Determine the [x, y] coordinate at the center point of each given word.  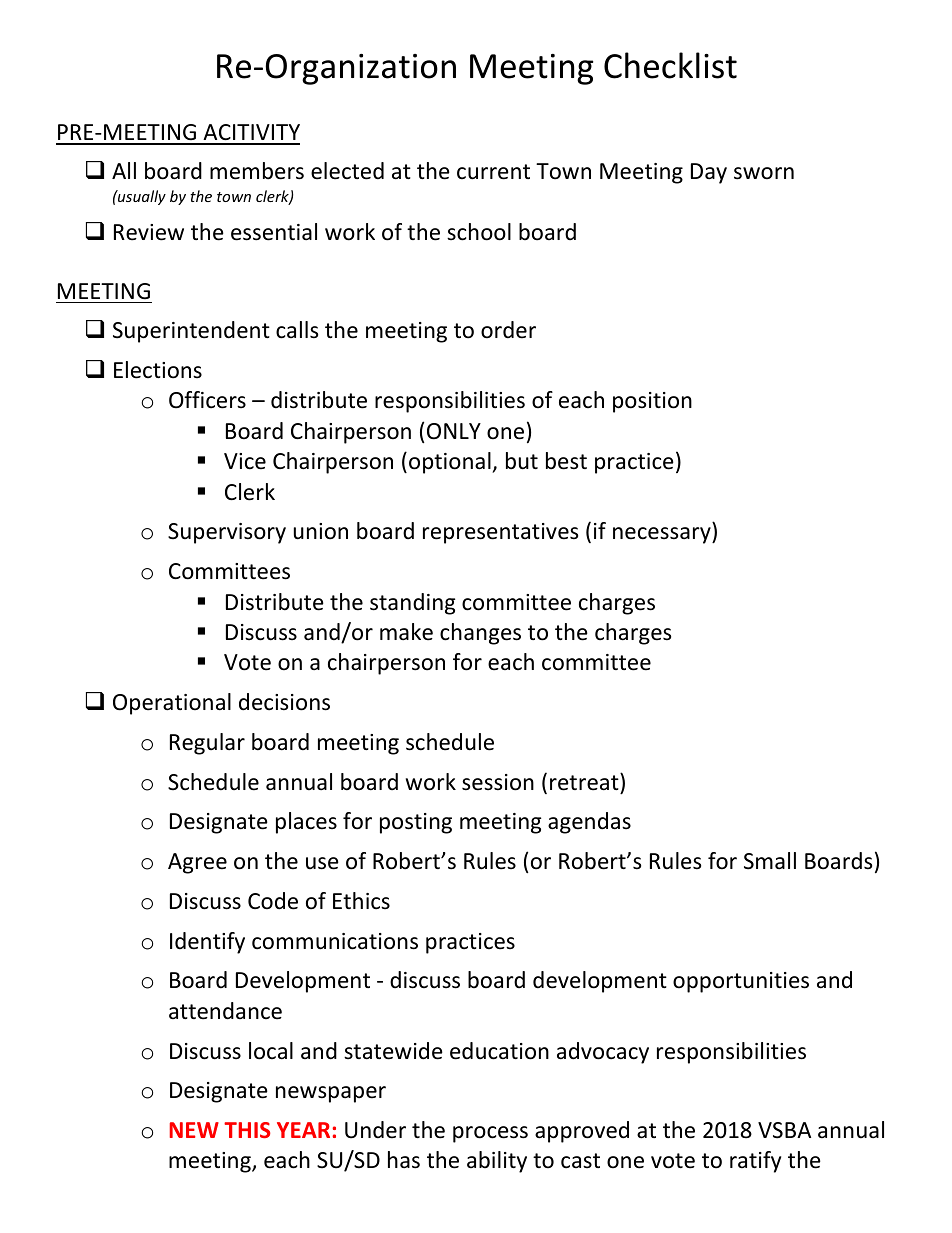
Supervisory [227, 533]
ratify [755, 1162]
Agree [197, 863]
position [652, 402]
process [490, 1134]
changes [480, 634]
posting [416, 823]
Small [770, 861]
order [508, 330]
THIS [247, 1130]
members [257, 171]
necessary [663, 535]
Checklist [670, 65]
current [493, 172]
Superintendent [191, 332]
